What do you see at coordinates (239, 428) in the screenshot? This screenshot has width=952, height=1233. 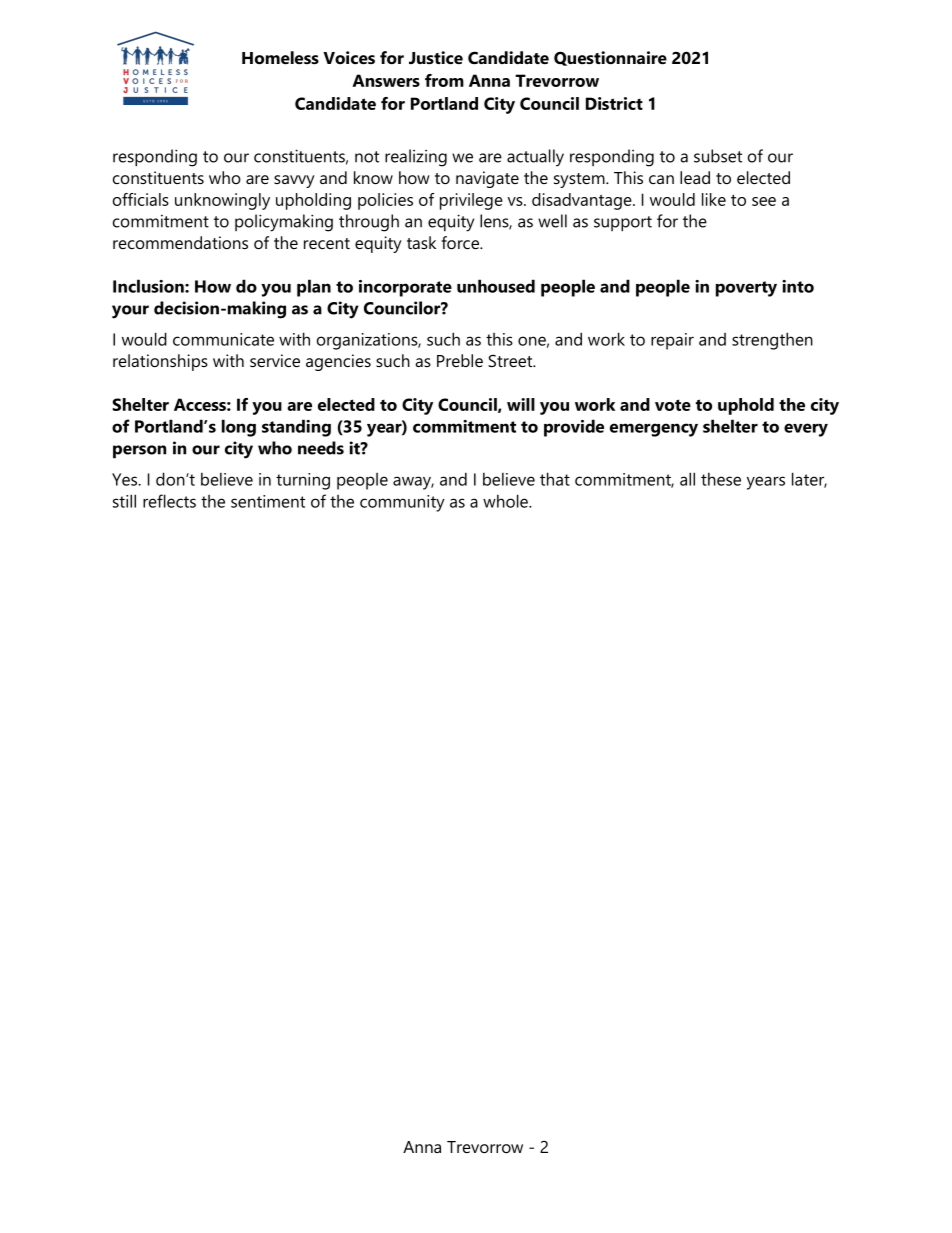 I see `long` at bounding box center [239, 428].
